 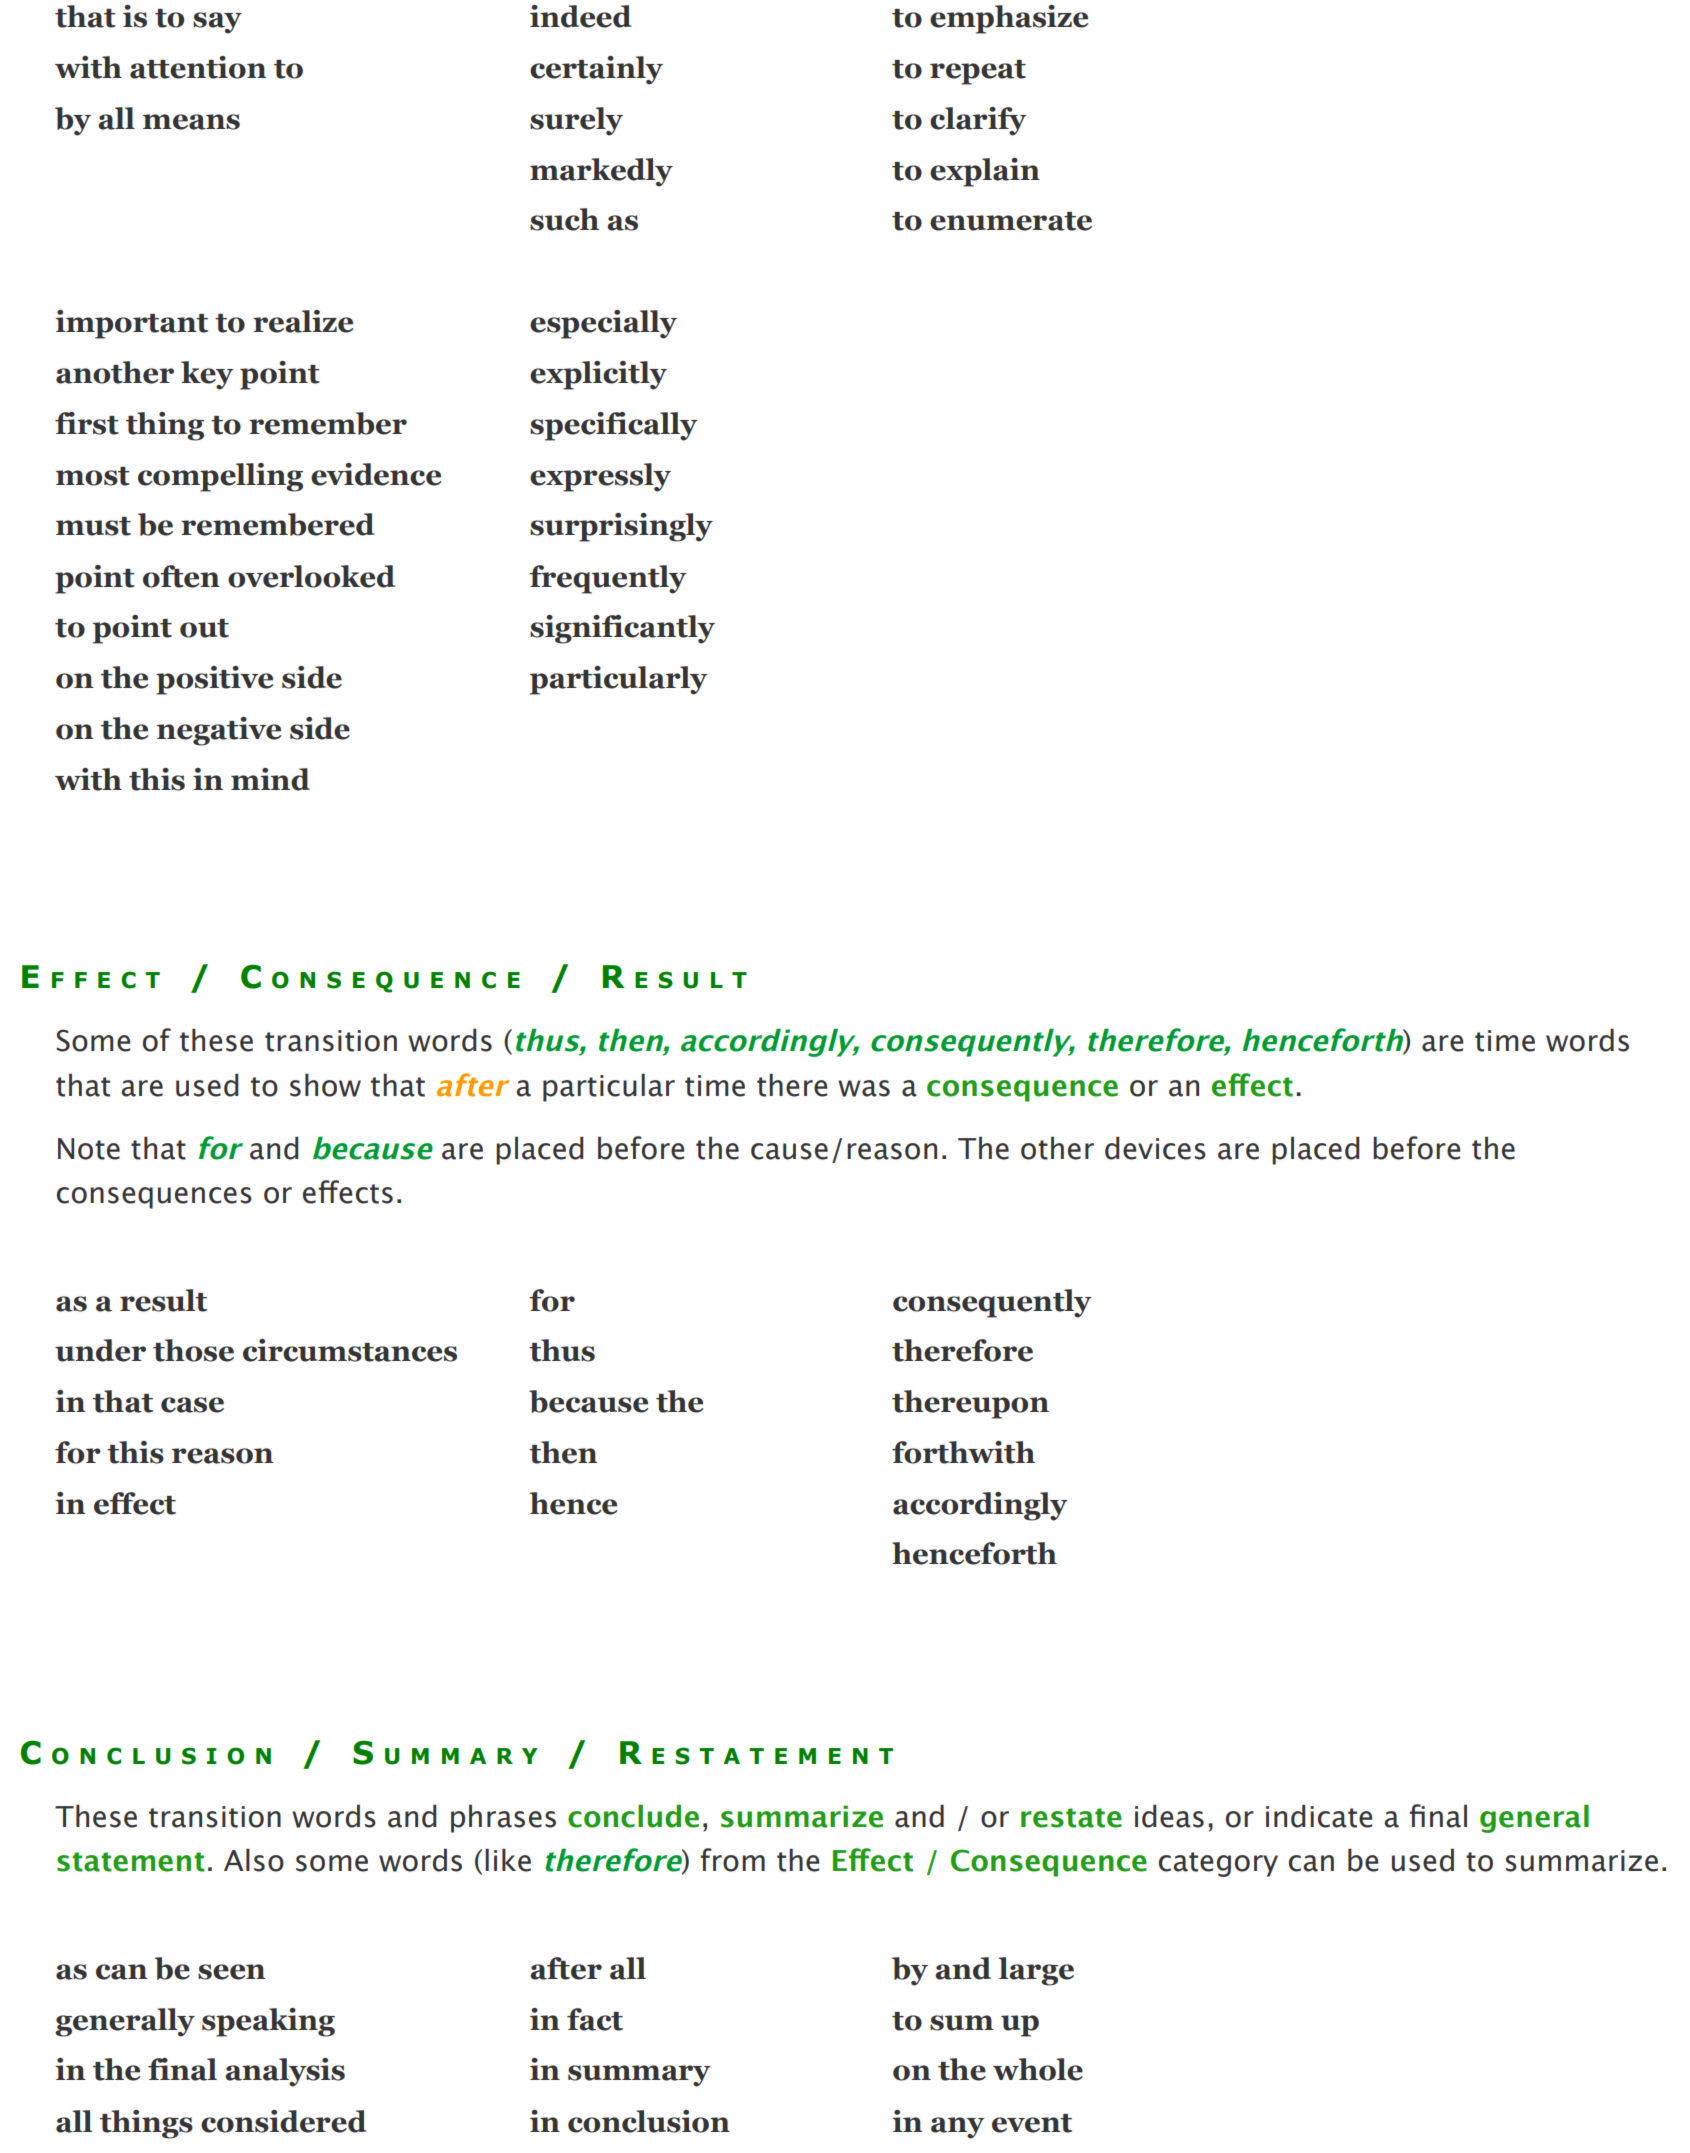 What do you see at coordinates (1009, 19) in the screenshot?
I see `emphasize` at bounding box center [1009, 19].
